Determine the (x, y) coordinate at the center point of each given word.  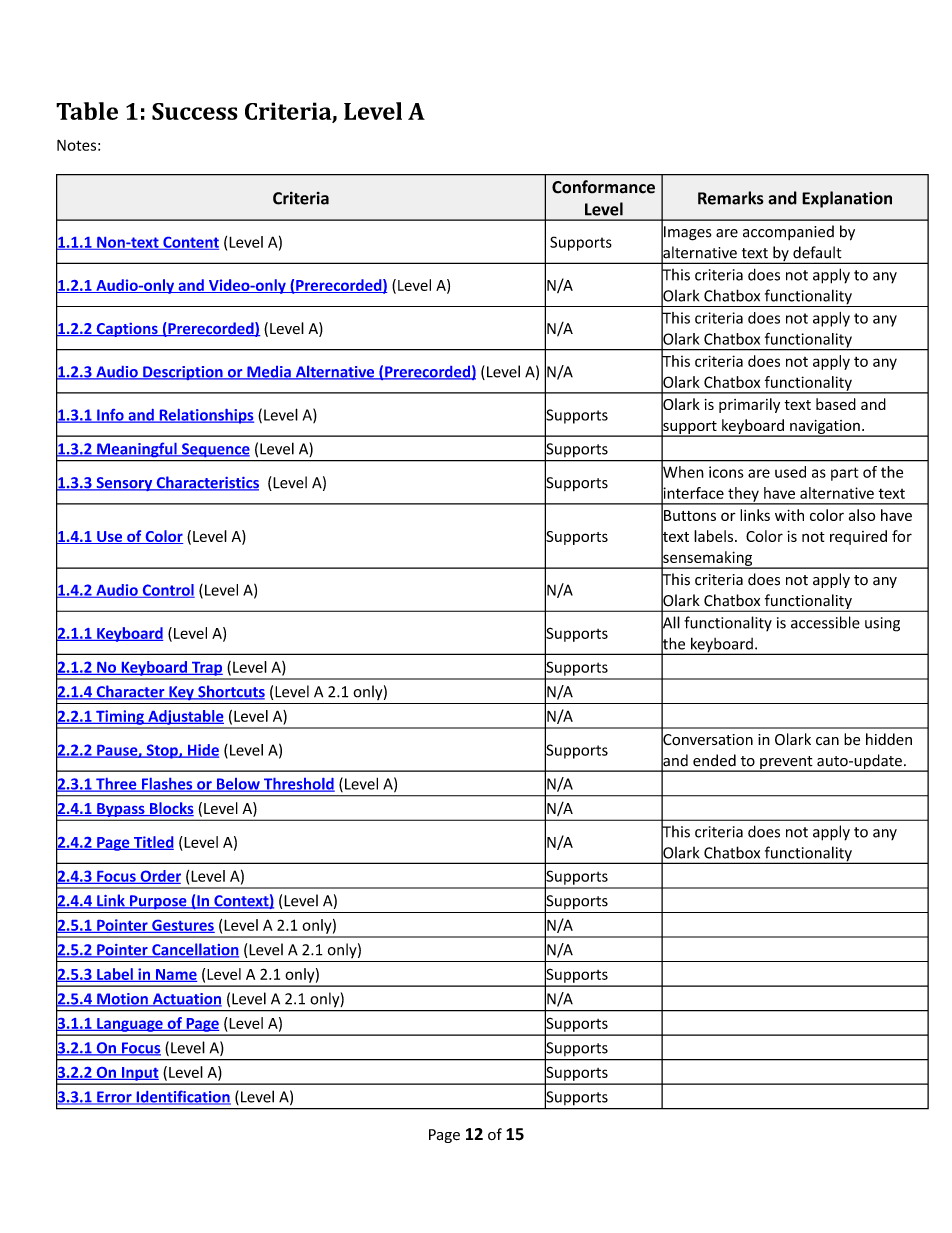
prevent (786, 764)
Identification (182, 1097)
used (790, 472)
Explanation (847, 199)
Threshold (298, 785)
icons (726, 472)
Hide (202, 751)
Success (195, 111)
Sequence (215, 450)
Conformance (603, 187)
